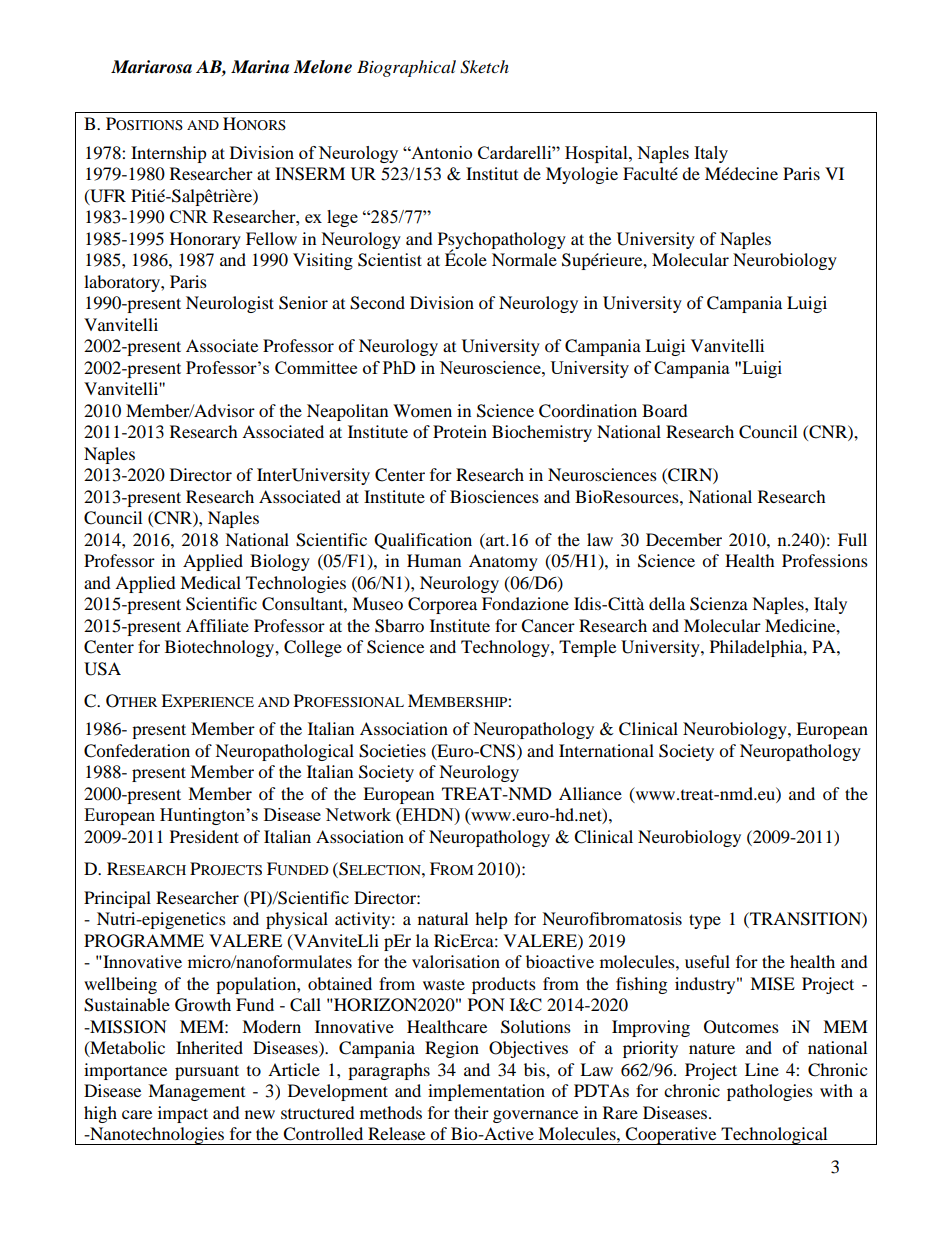  Describe the element at coordinates (597, 154) in the page. I see `Hospital` at that location.
